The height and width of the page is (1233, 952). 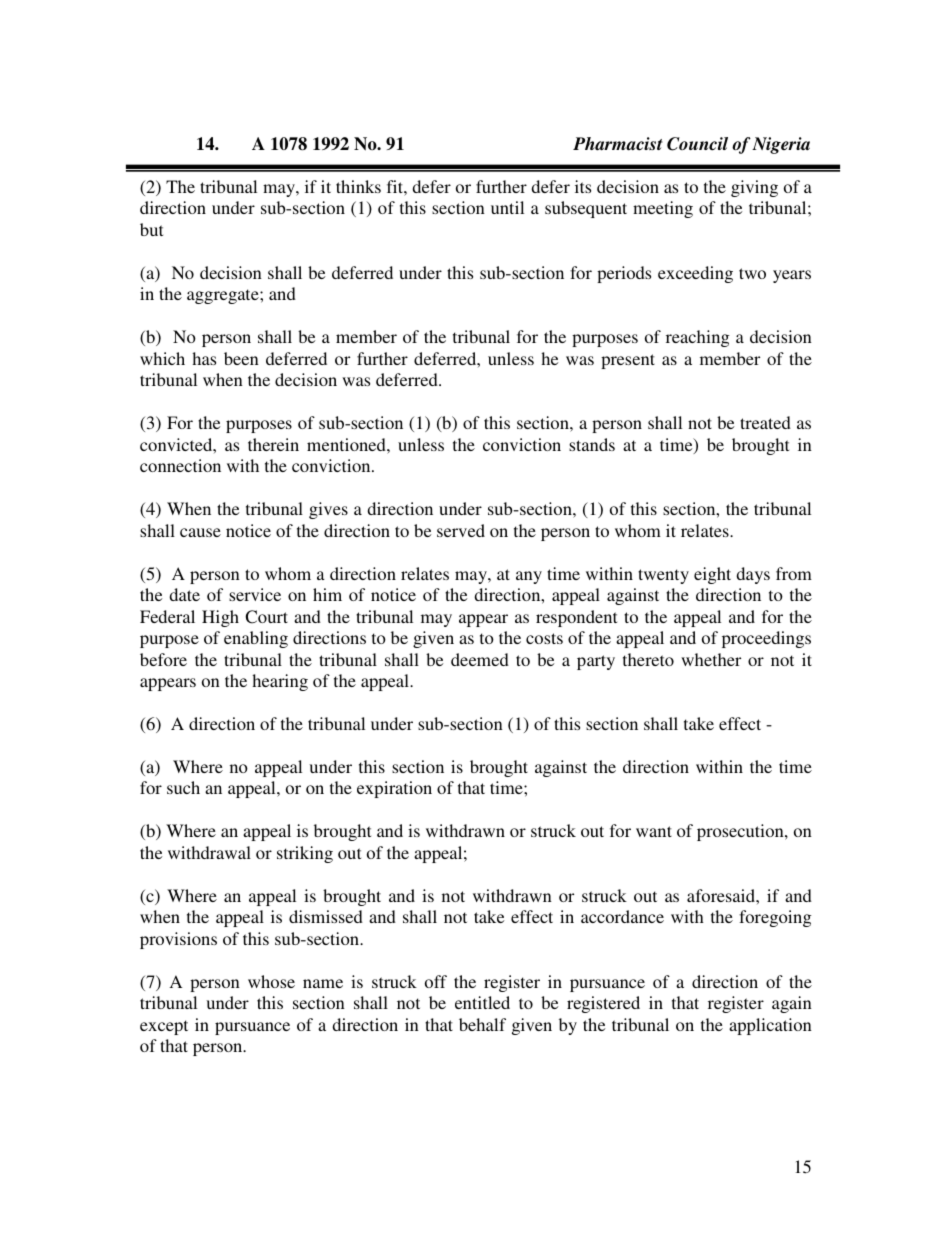 I want to click on until, so click(x=507, y=207).
